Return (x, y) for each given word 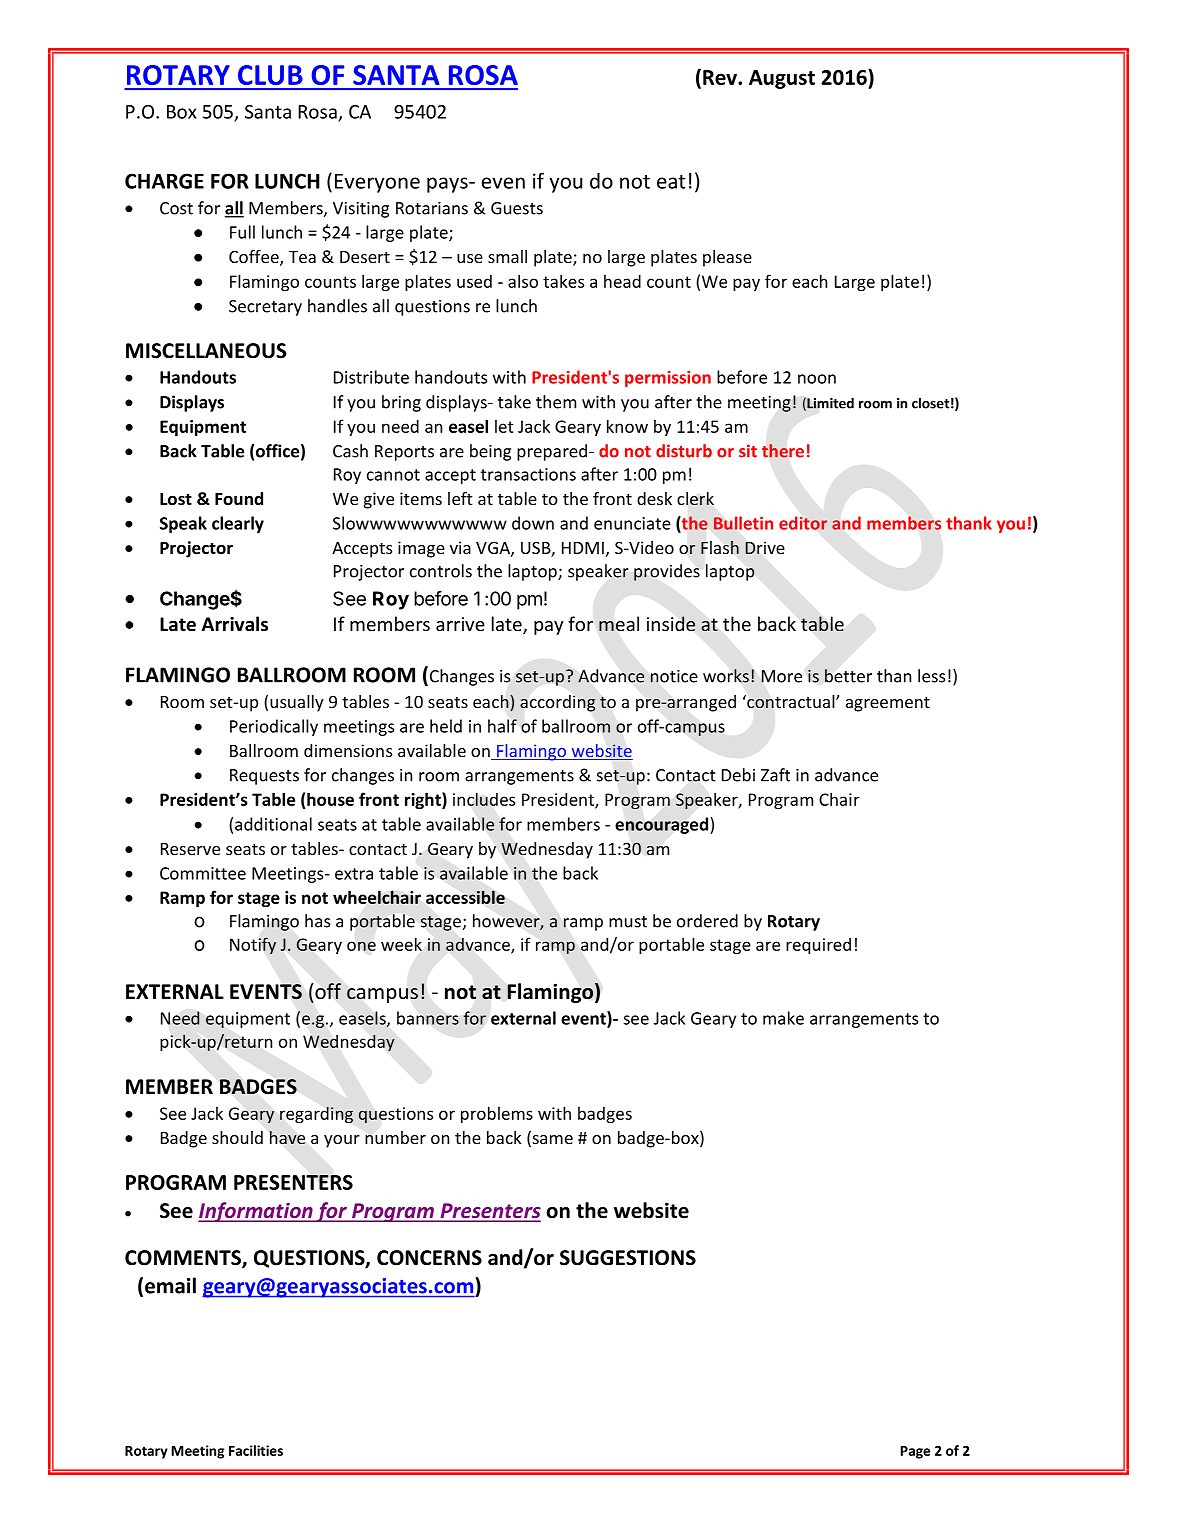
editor (803, 523)
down (533, 523)
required (818, 946)
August (782, 79)
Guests (517, 208)
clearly (238, 524)
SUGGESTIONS (628, 1258)
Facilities (256, 1450)
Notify (253, 946)
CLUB (270, 75)
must (628, 922)
